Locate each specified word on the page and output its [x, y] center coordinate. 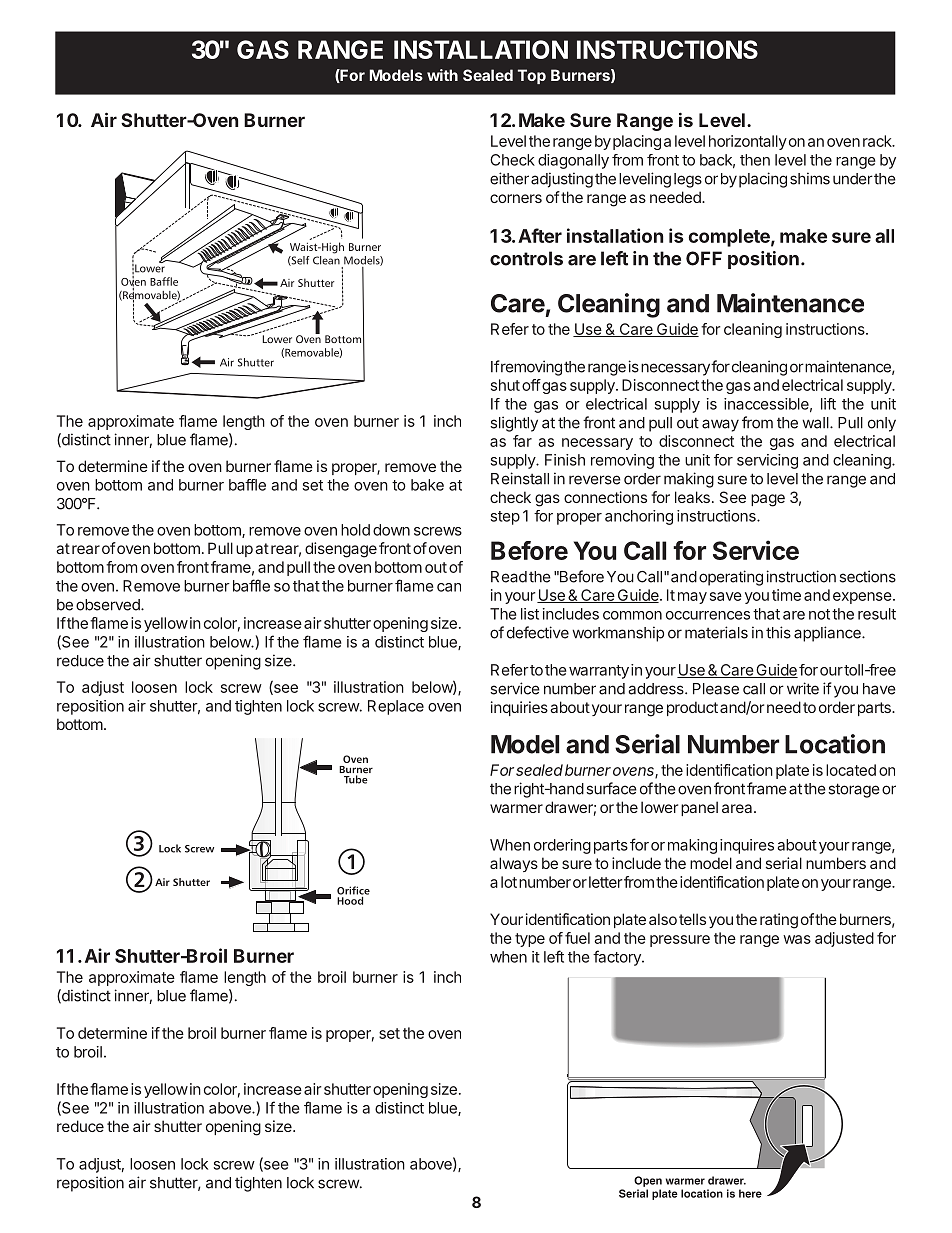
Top [532, 76]
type [530, 940]
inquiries [519, 708]
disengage [341, 550]
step [505, 518]
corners [516, 198]
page [768, 500]
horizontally [748, 142]
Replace [396, 707]
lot [509, 882]
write [803, 688]
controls [526, 258]
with [442, 75]
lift [828, 404]
